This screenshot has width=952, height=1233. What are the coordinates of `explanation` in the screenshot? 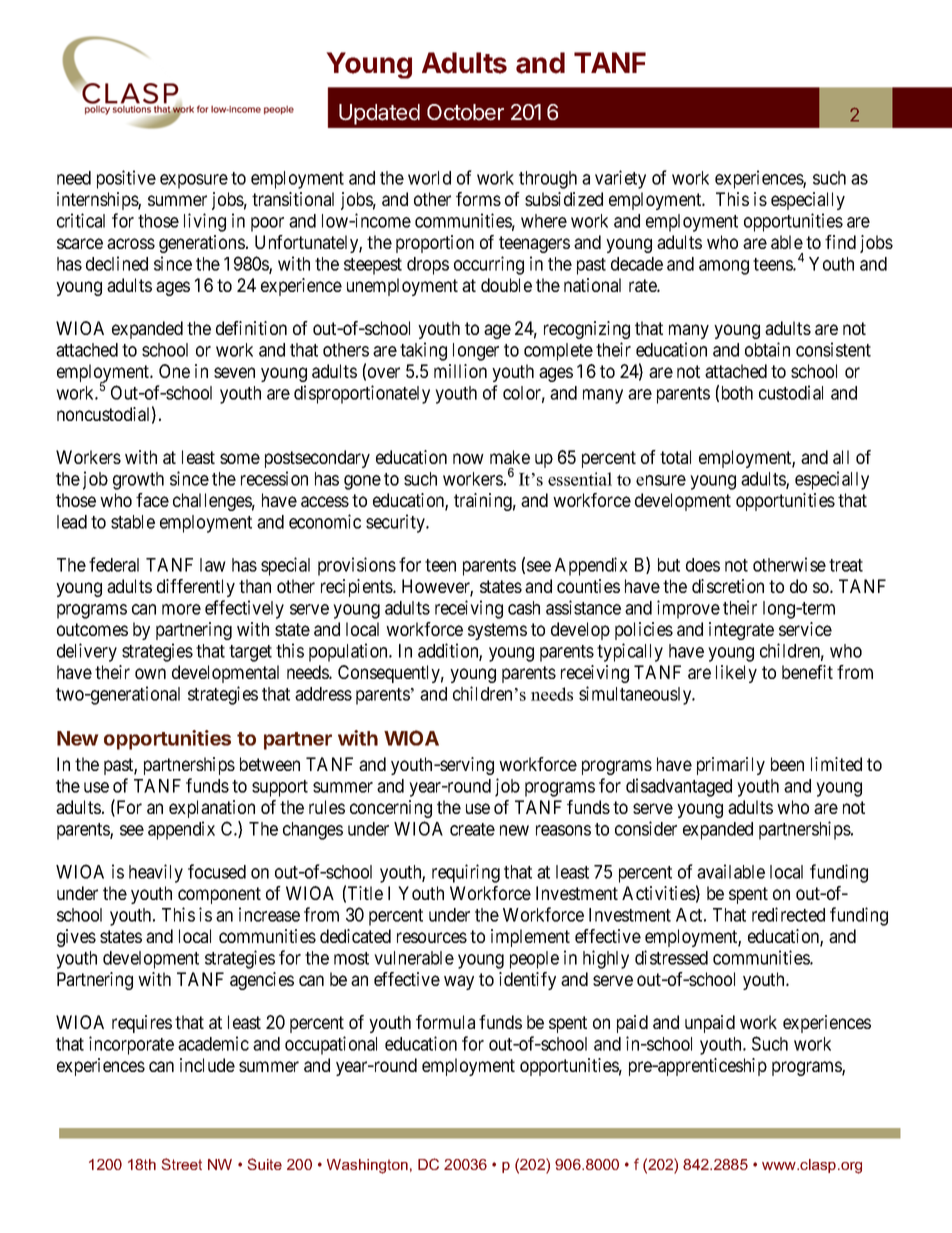 It's located at (212, 809).
